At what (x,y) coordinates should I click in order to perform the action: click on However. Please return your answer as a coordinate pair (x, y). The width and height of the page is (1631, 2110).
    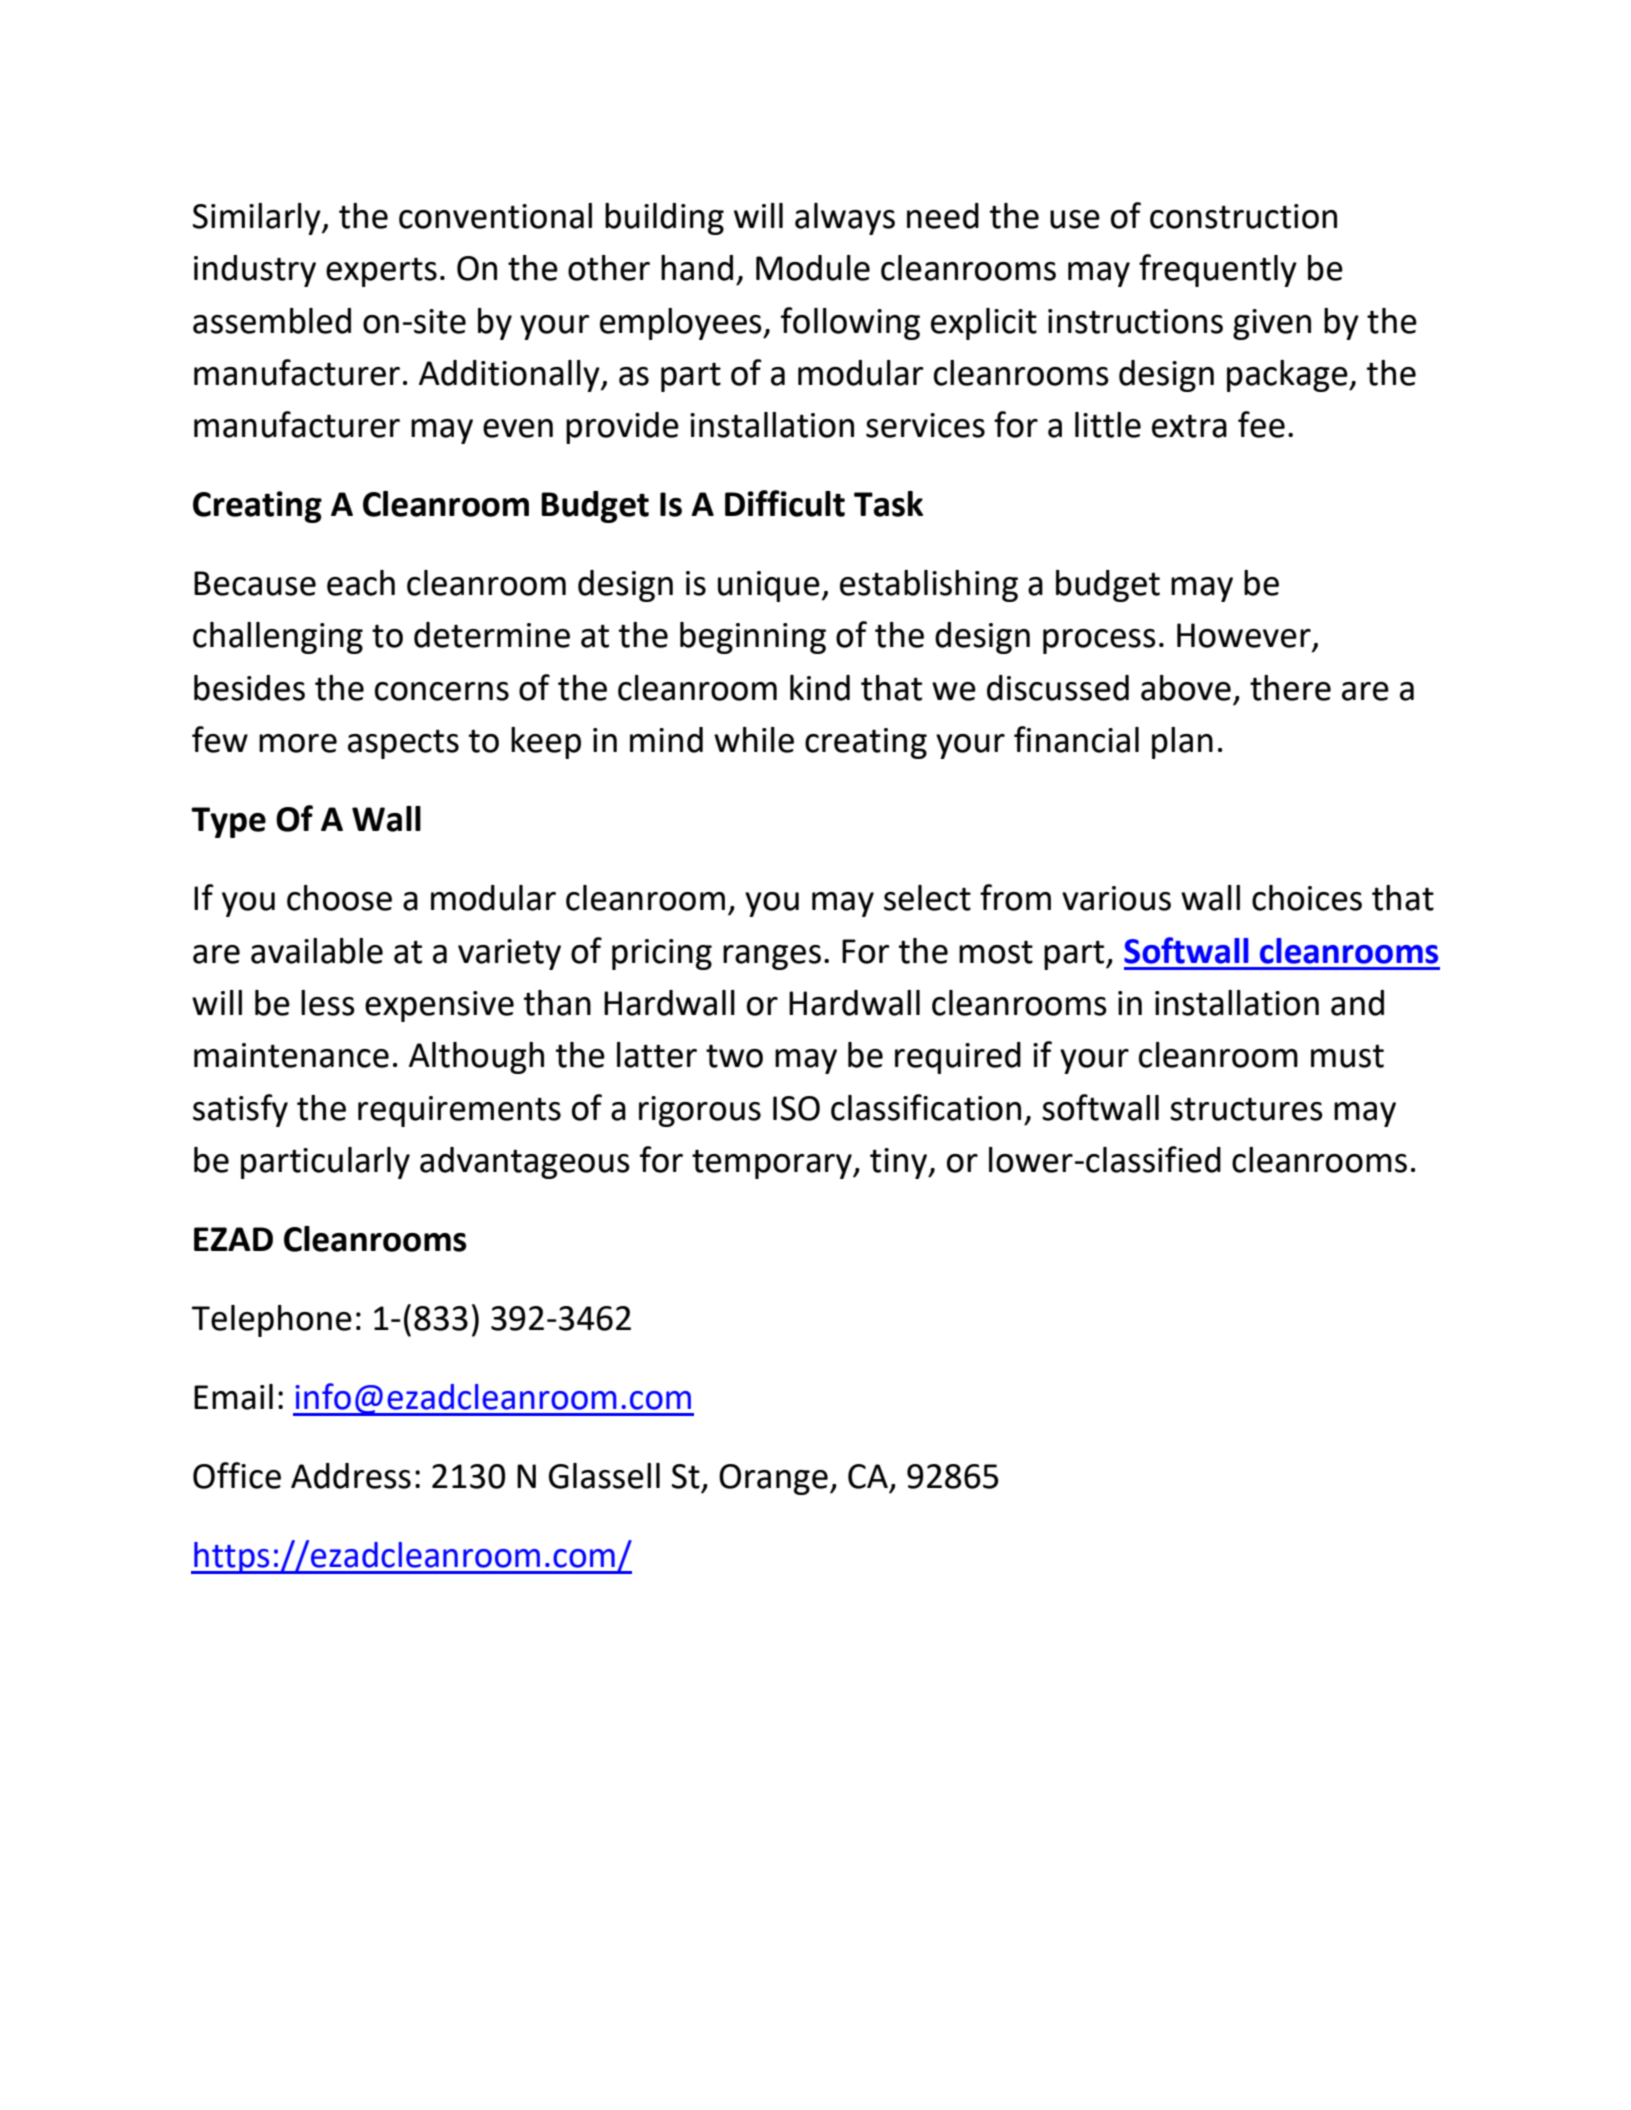
    Looking at the image, I should click on (1245, 636).
